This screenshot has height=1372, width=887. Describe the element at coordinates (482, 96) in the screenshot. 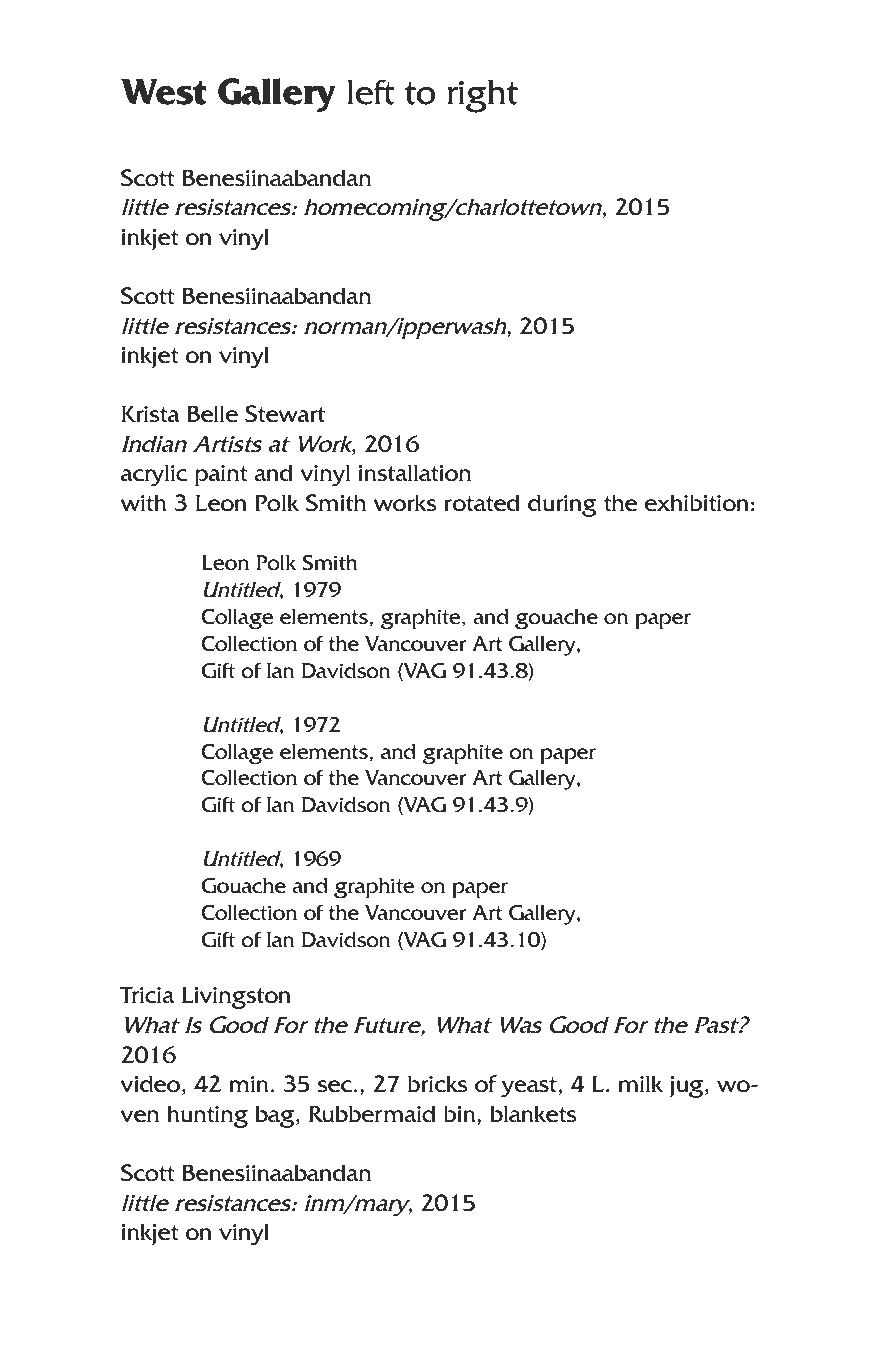

I see `right` at that location.
